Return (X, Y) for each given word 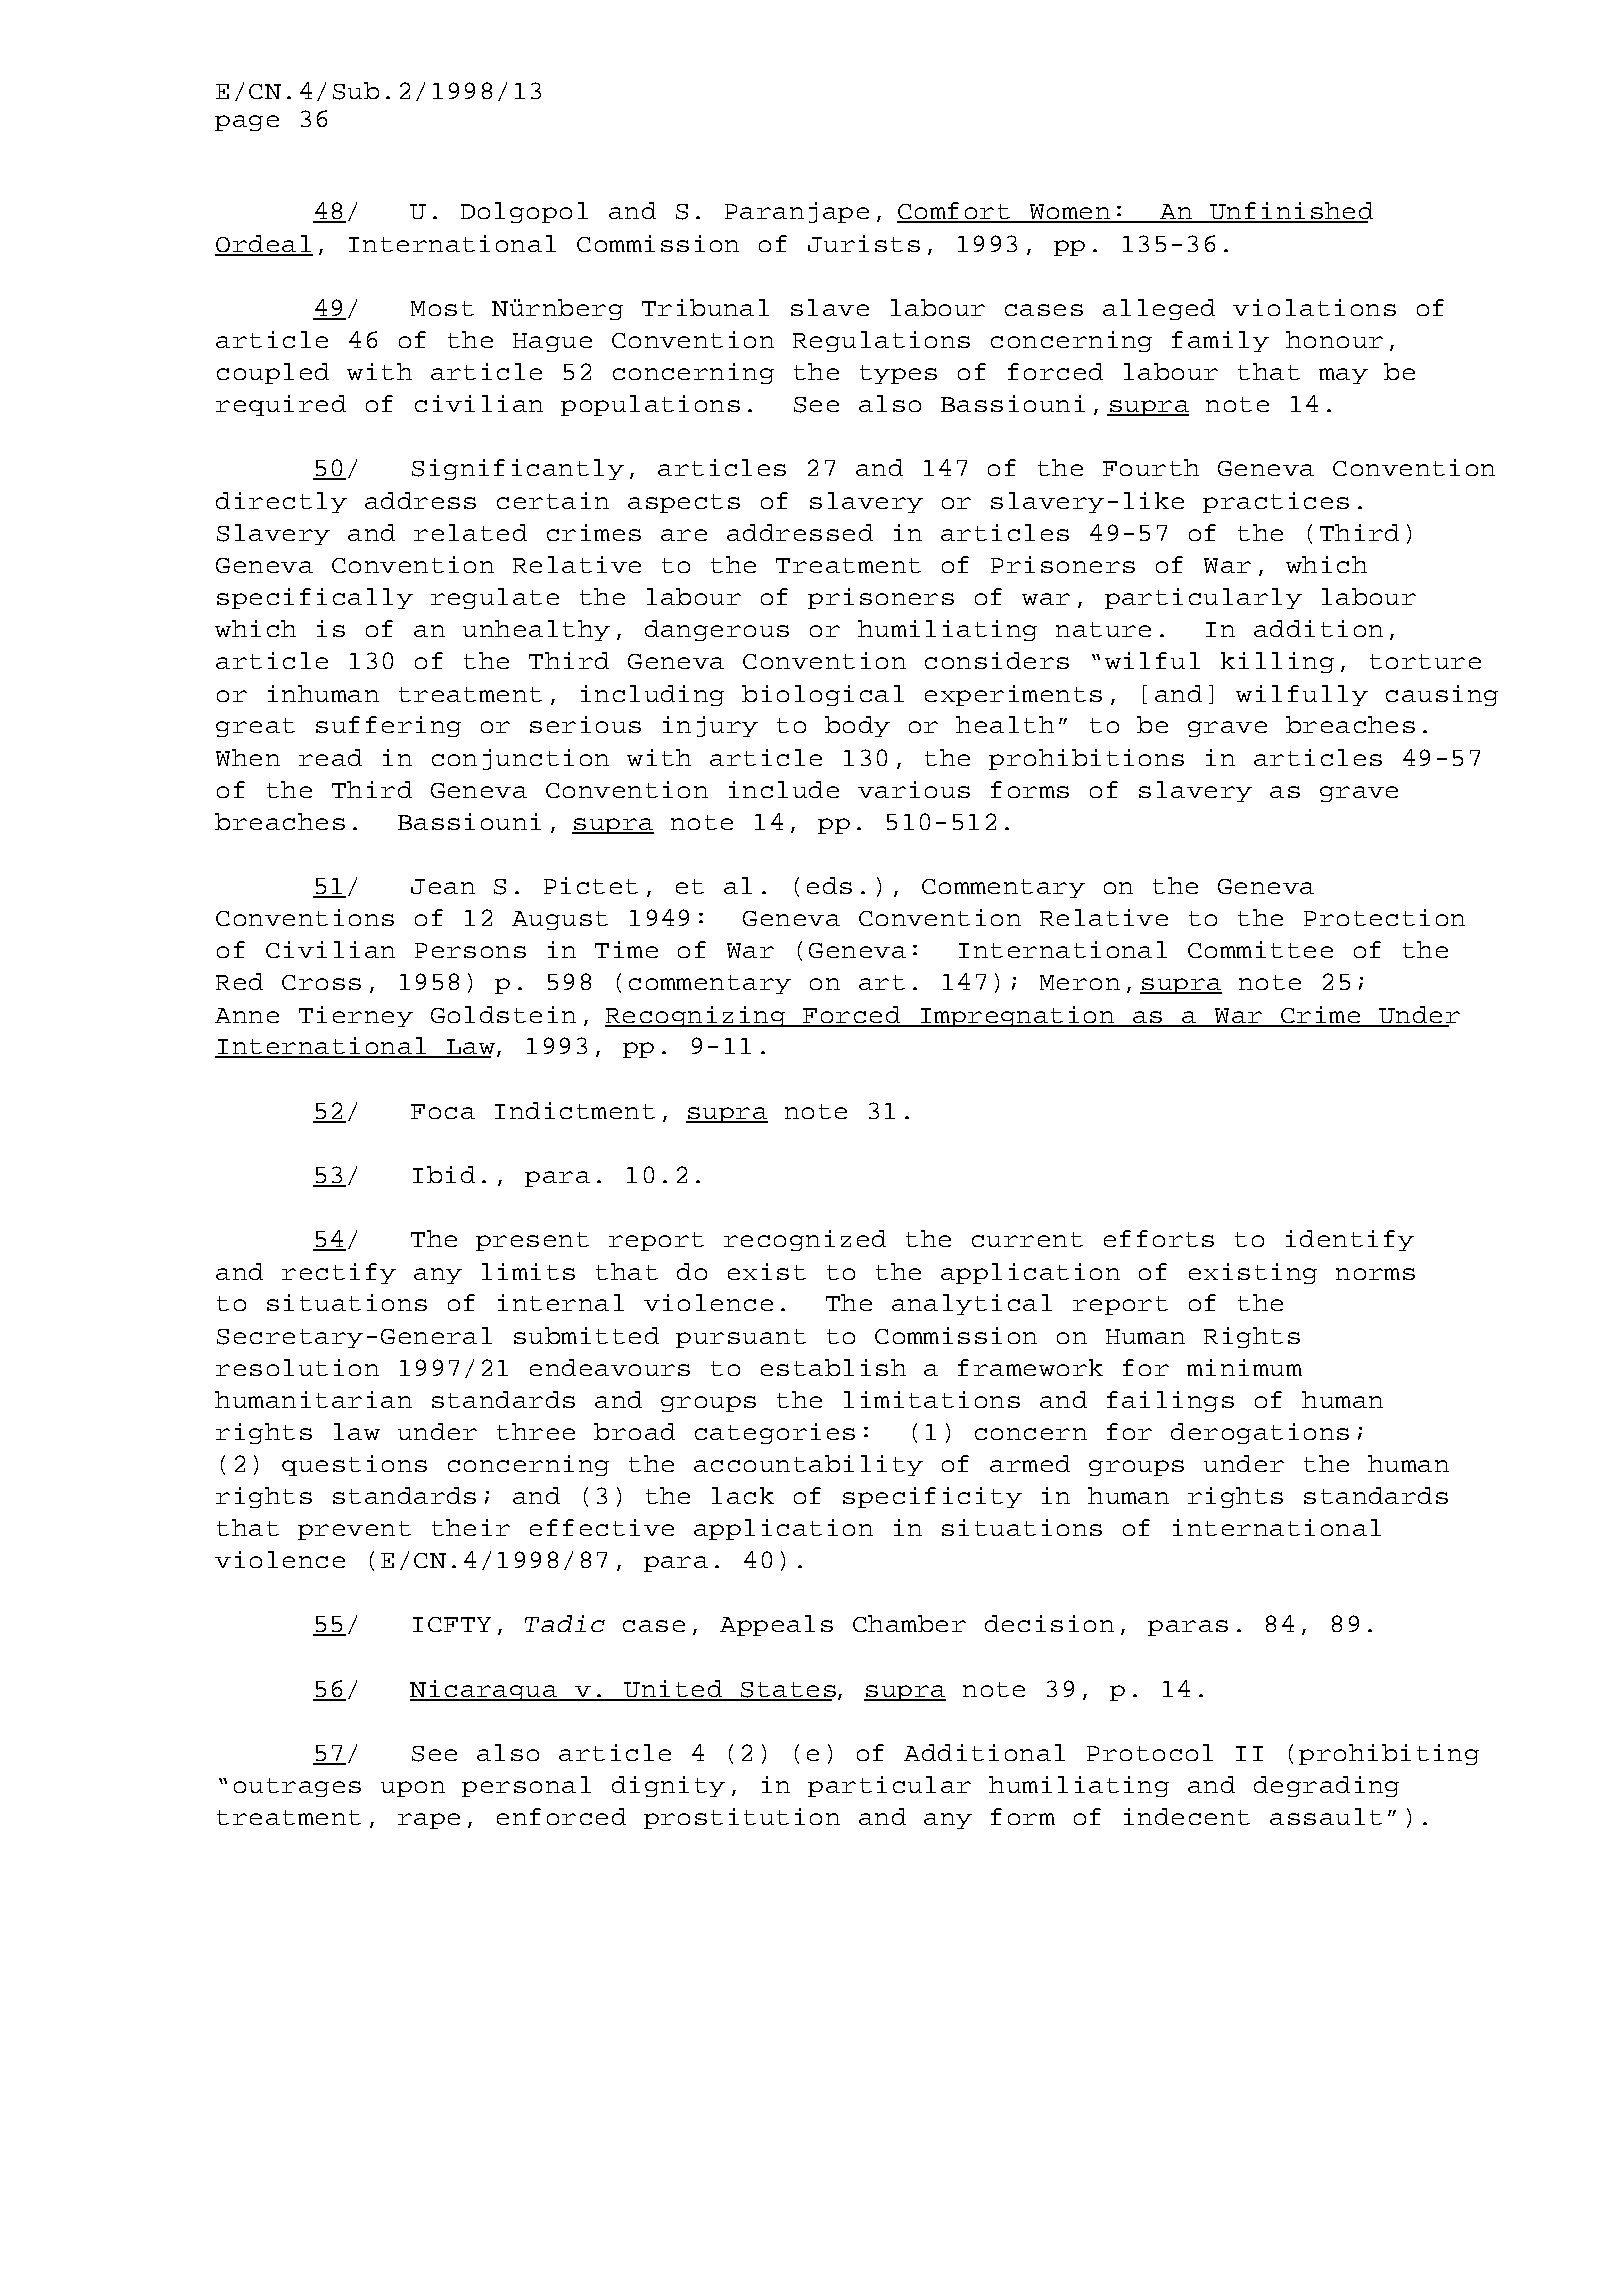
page (247, 123)
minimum (1244, 1367)
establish (833, 1367)
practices (1276, 502)
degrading (1326, 1786)
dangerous (717, 630)
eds (829, 885)
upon (413, 1789)
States (787, 1691)
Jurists (864, 243)
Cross (321, 982)
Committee (1260, 949)
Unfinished (1290, 212)
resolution (297, 1367)
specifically (315, 598)
